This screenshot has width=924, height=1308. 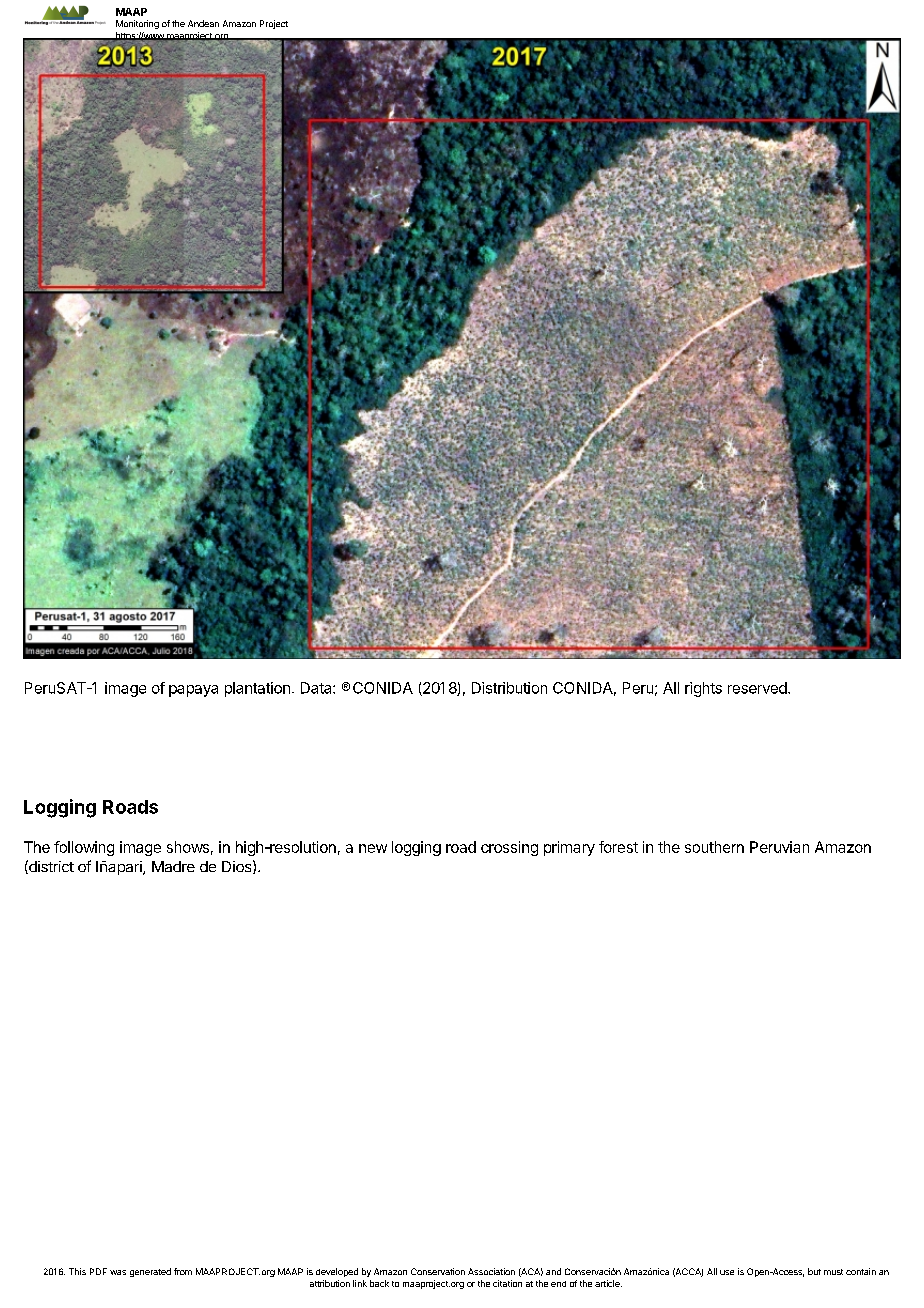 I want to click on reserved, so click(x=758, y=688).
